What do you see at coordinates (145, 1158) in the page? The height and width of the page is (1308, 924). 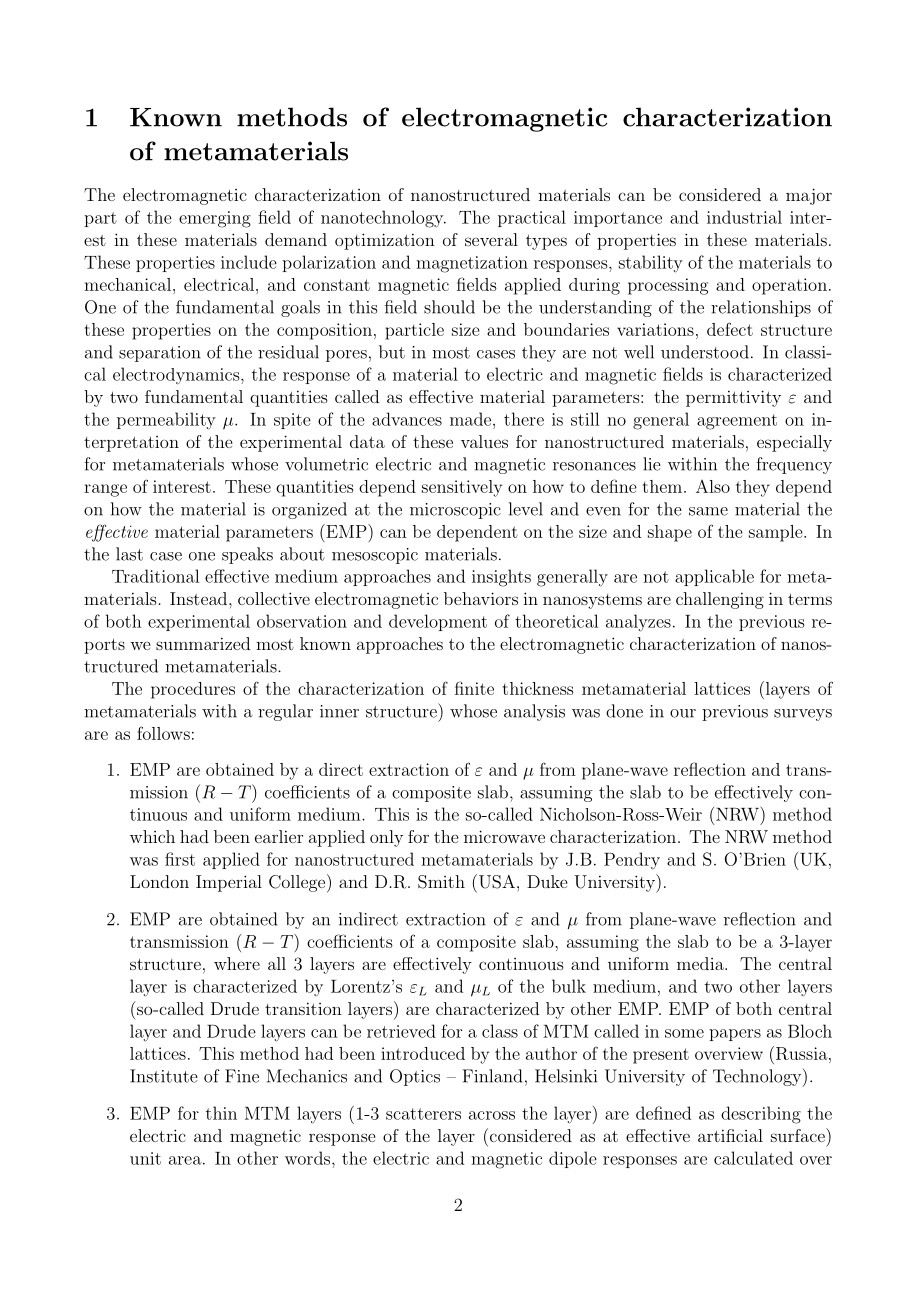 I see `unit` at bounding box center [145, 1158].
